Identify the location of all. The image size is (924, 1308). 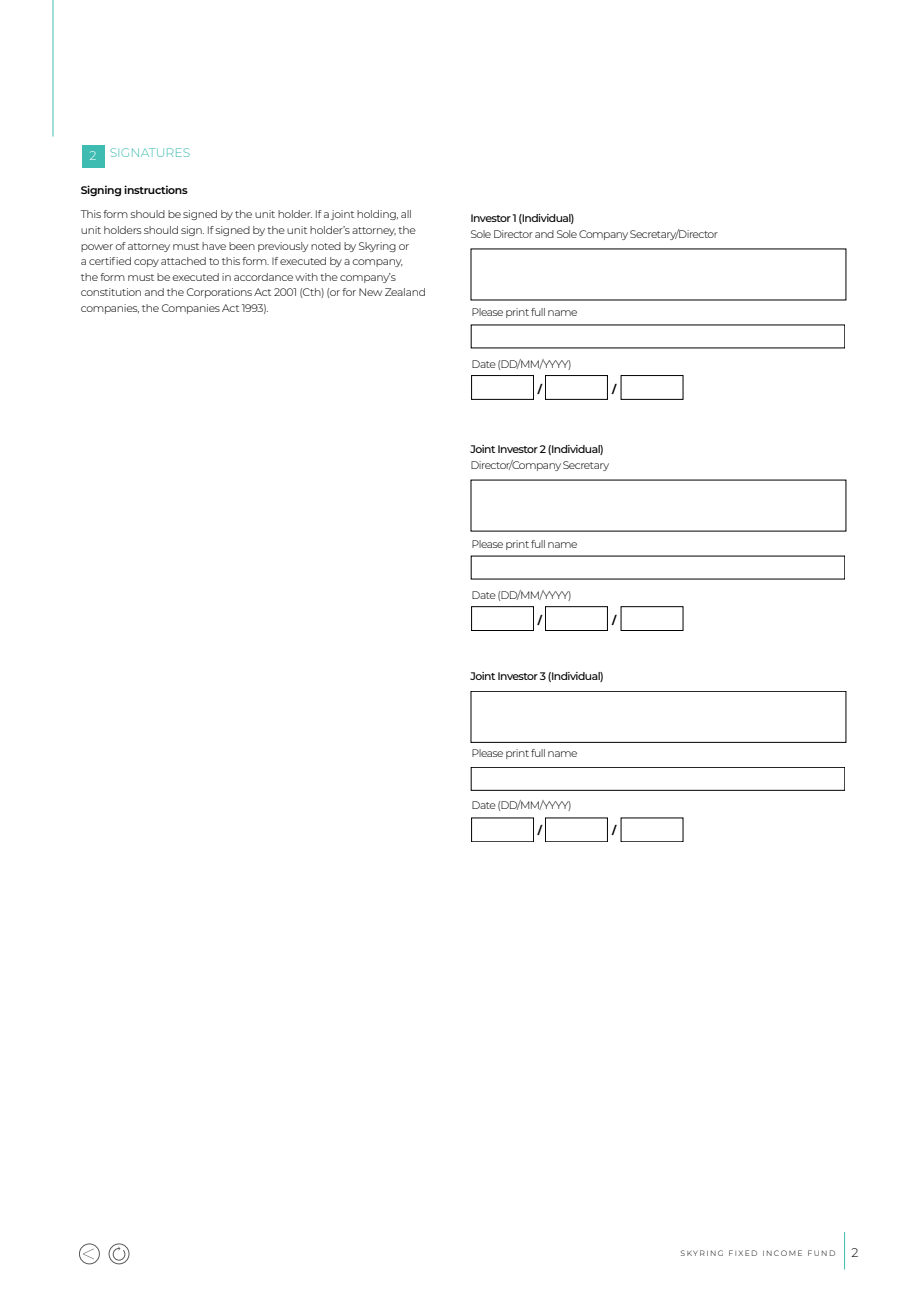
(406, 214).
